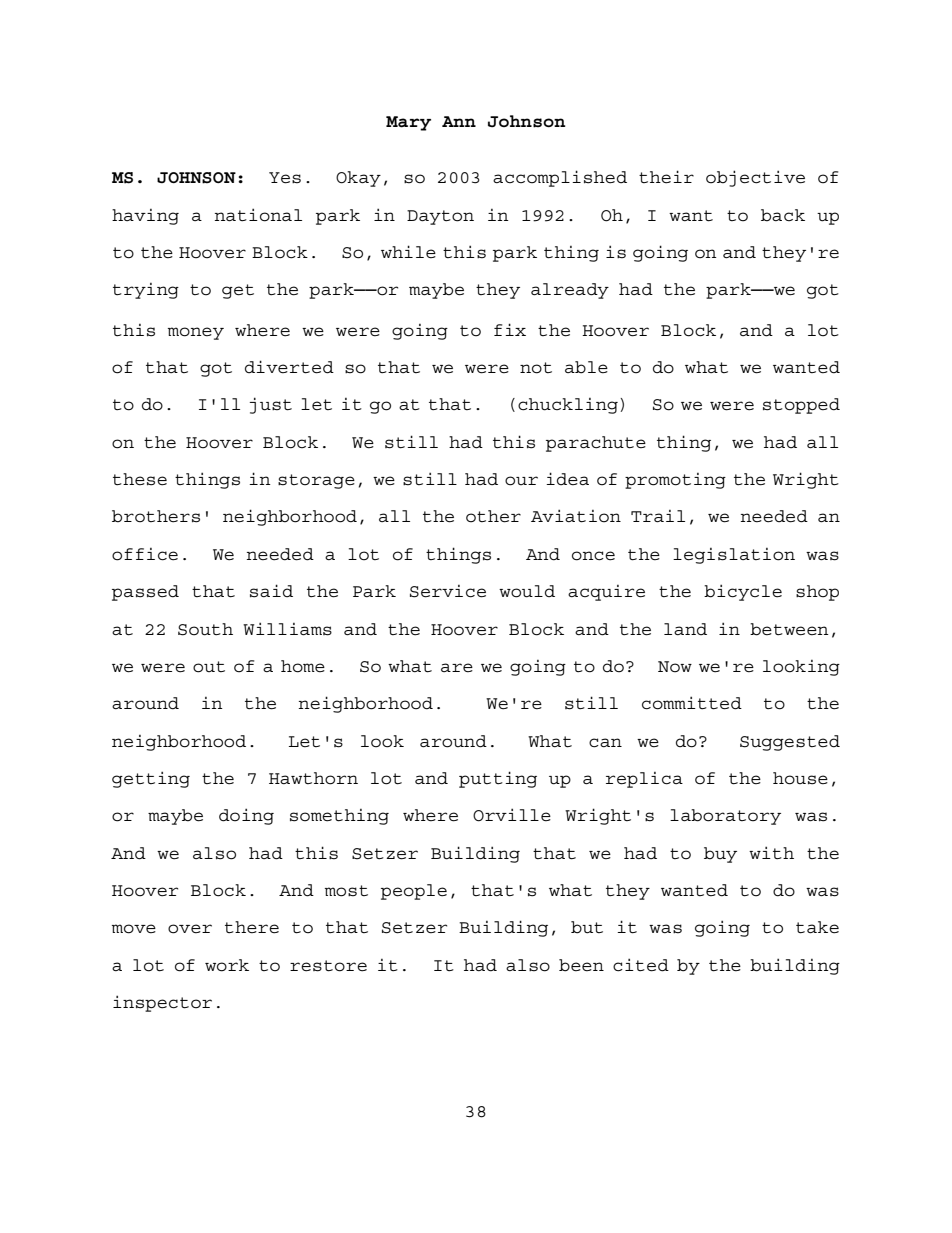 This document has height=1233, width=952. Describe the element at coordinates (258, 215) in the document. I see `national` at that location.
